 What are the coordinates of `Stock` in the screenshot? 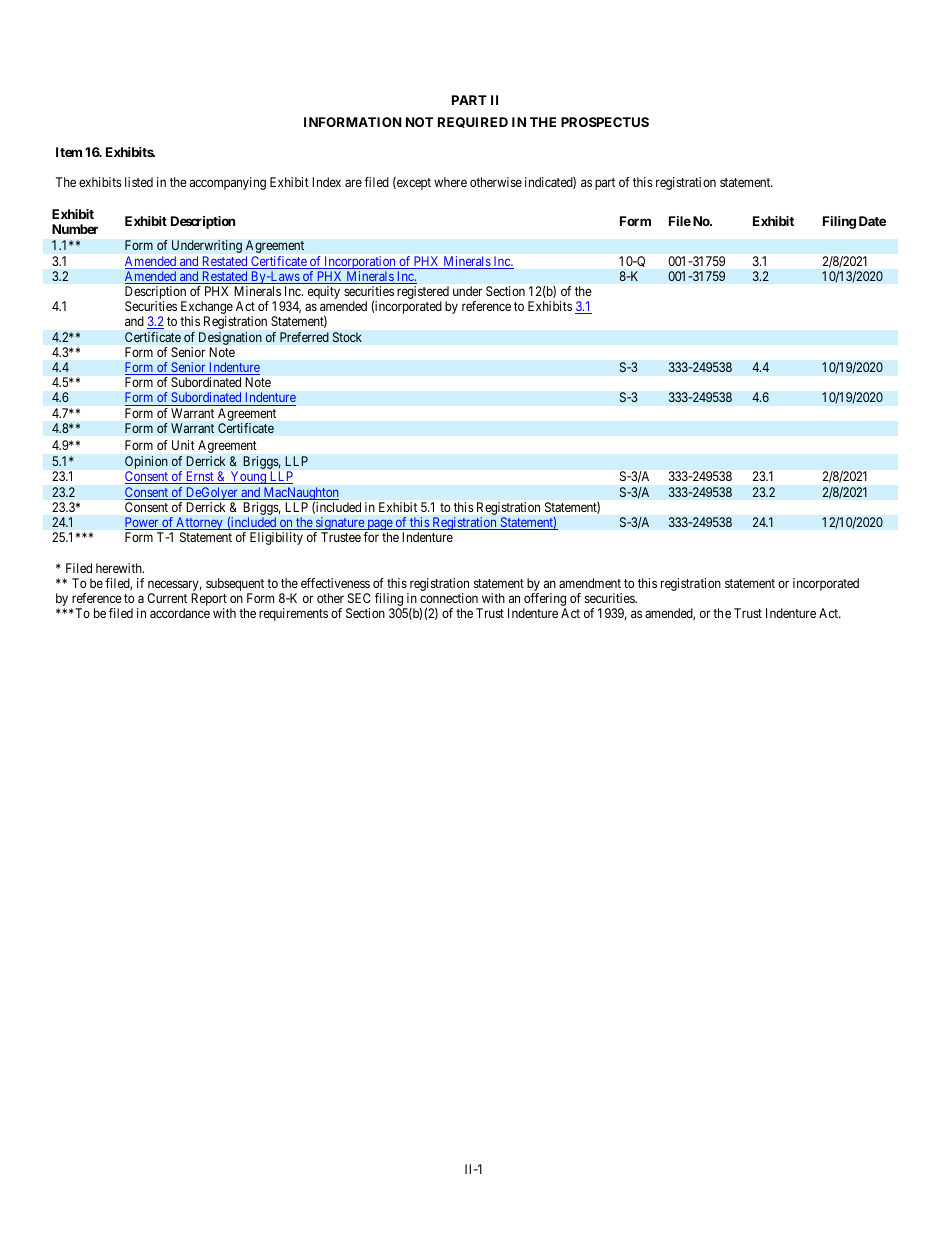 It's located at (347, 337).
